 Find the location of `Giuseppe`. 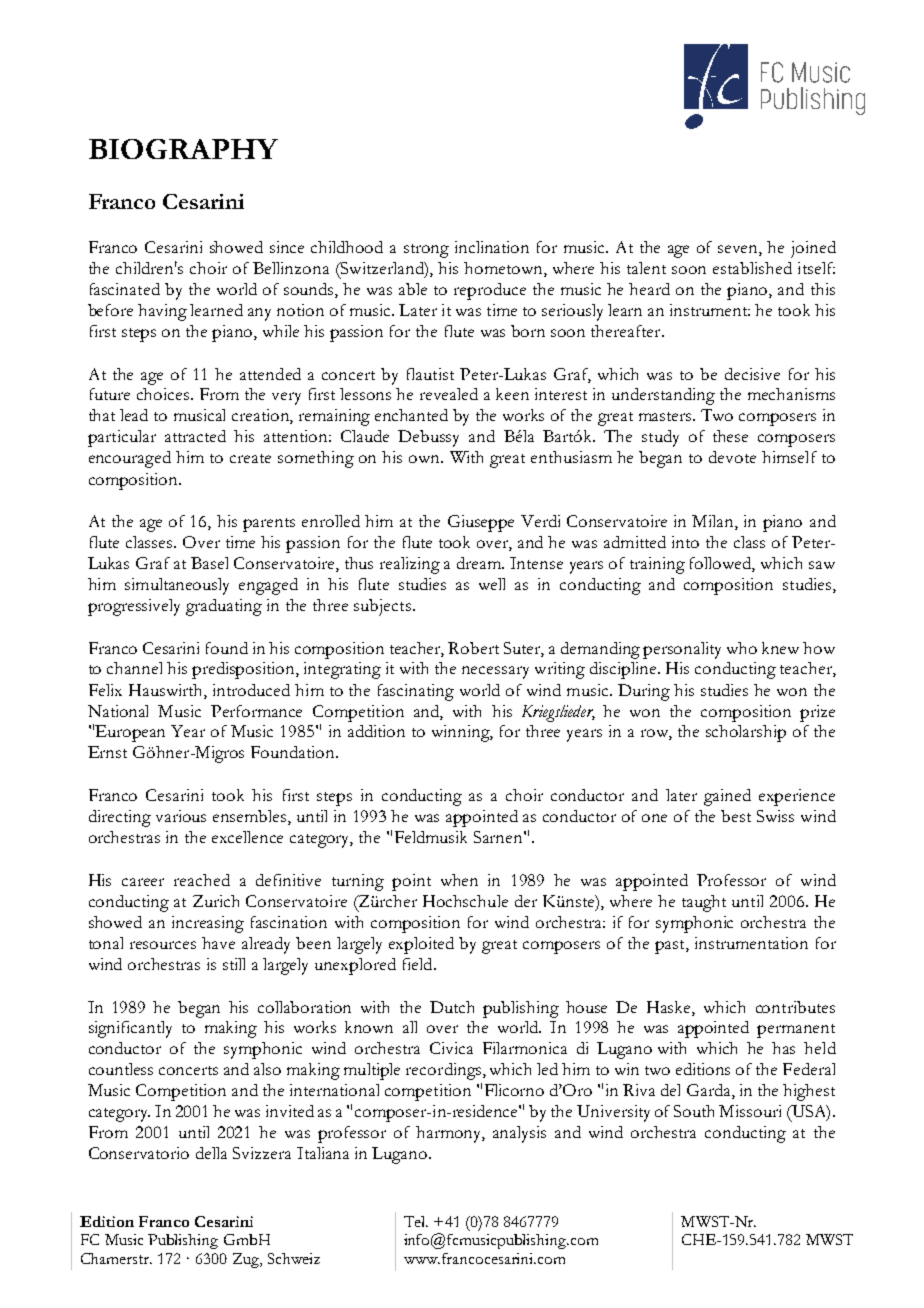

Giuseppe is located at coordinates (481, 523).
